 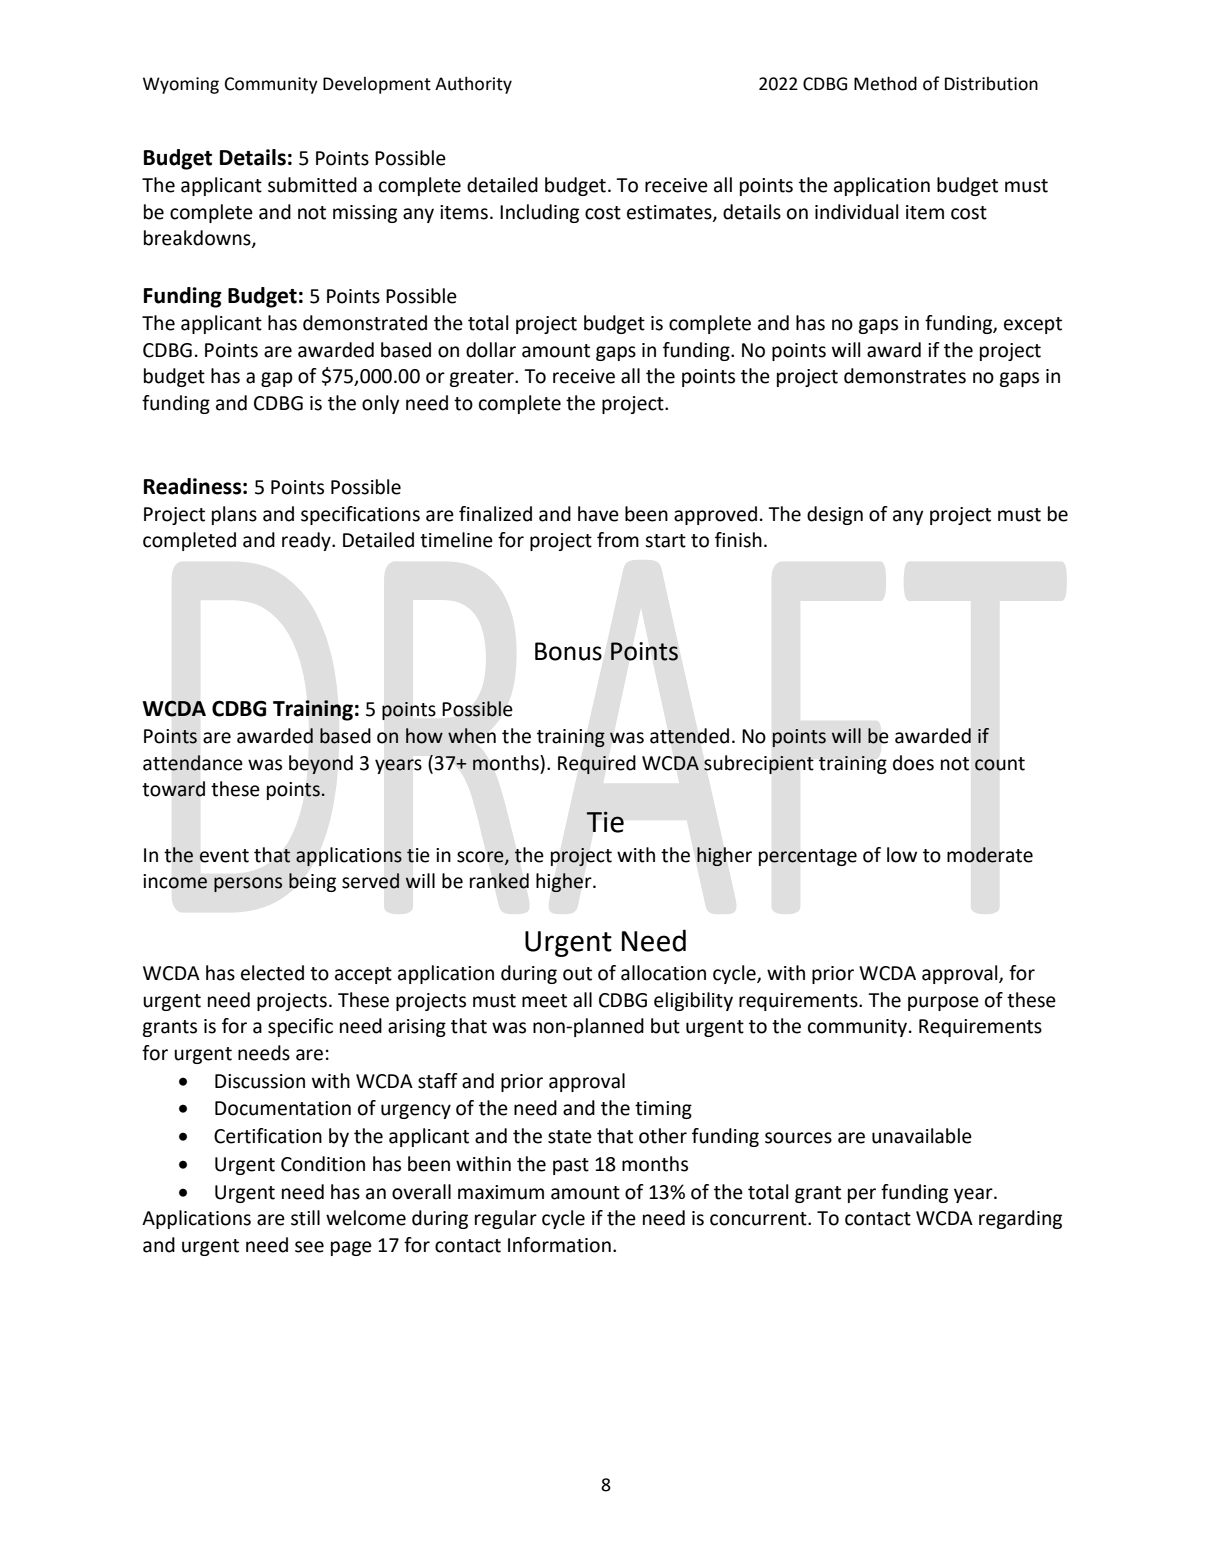 What do you see at coordinates (559, 1245) in the image?
I see `Information` at bounding box center [559, 1245].
